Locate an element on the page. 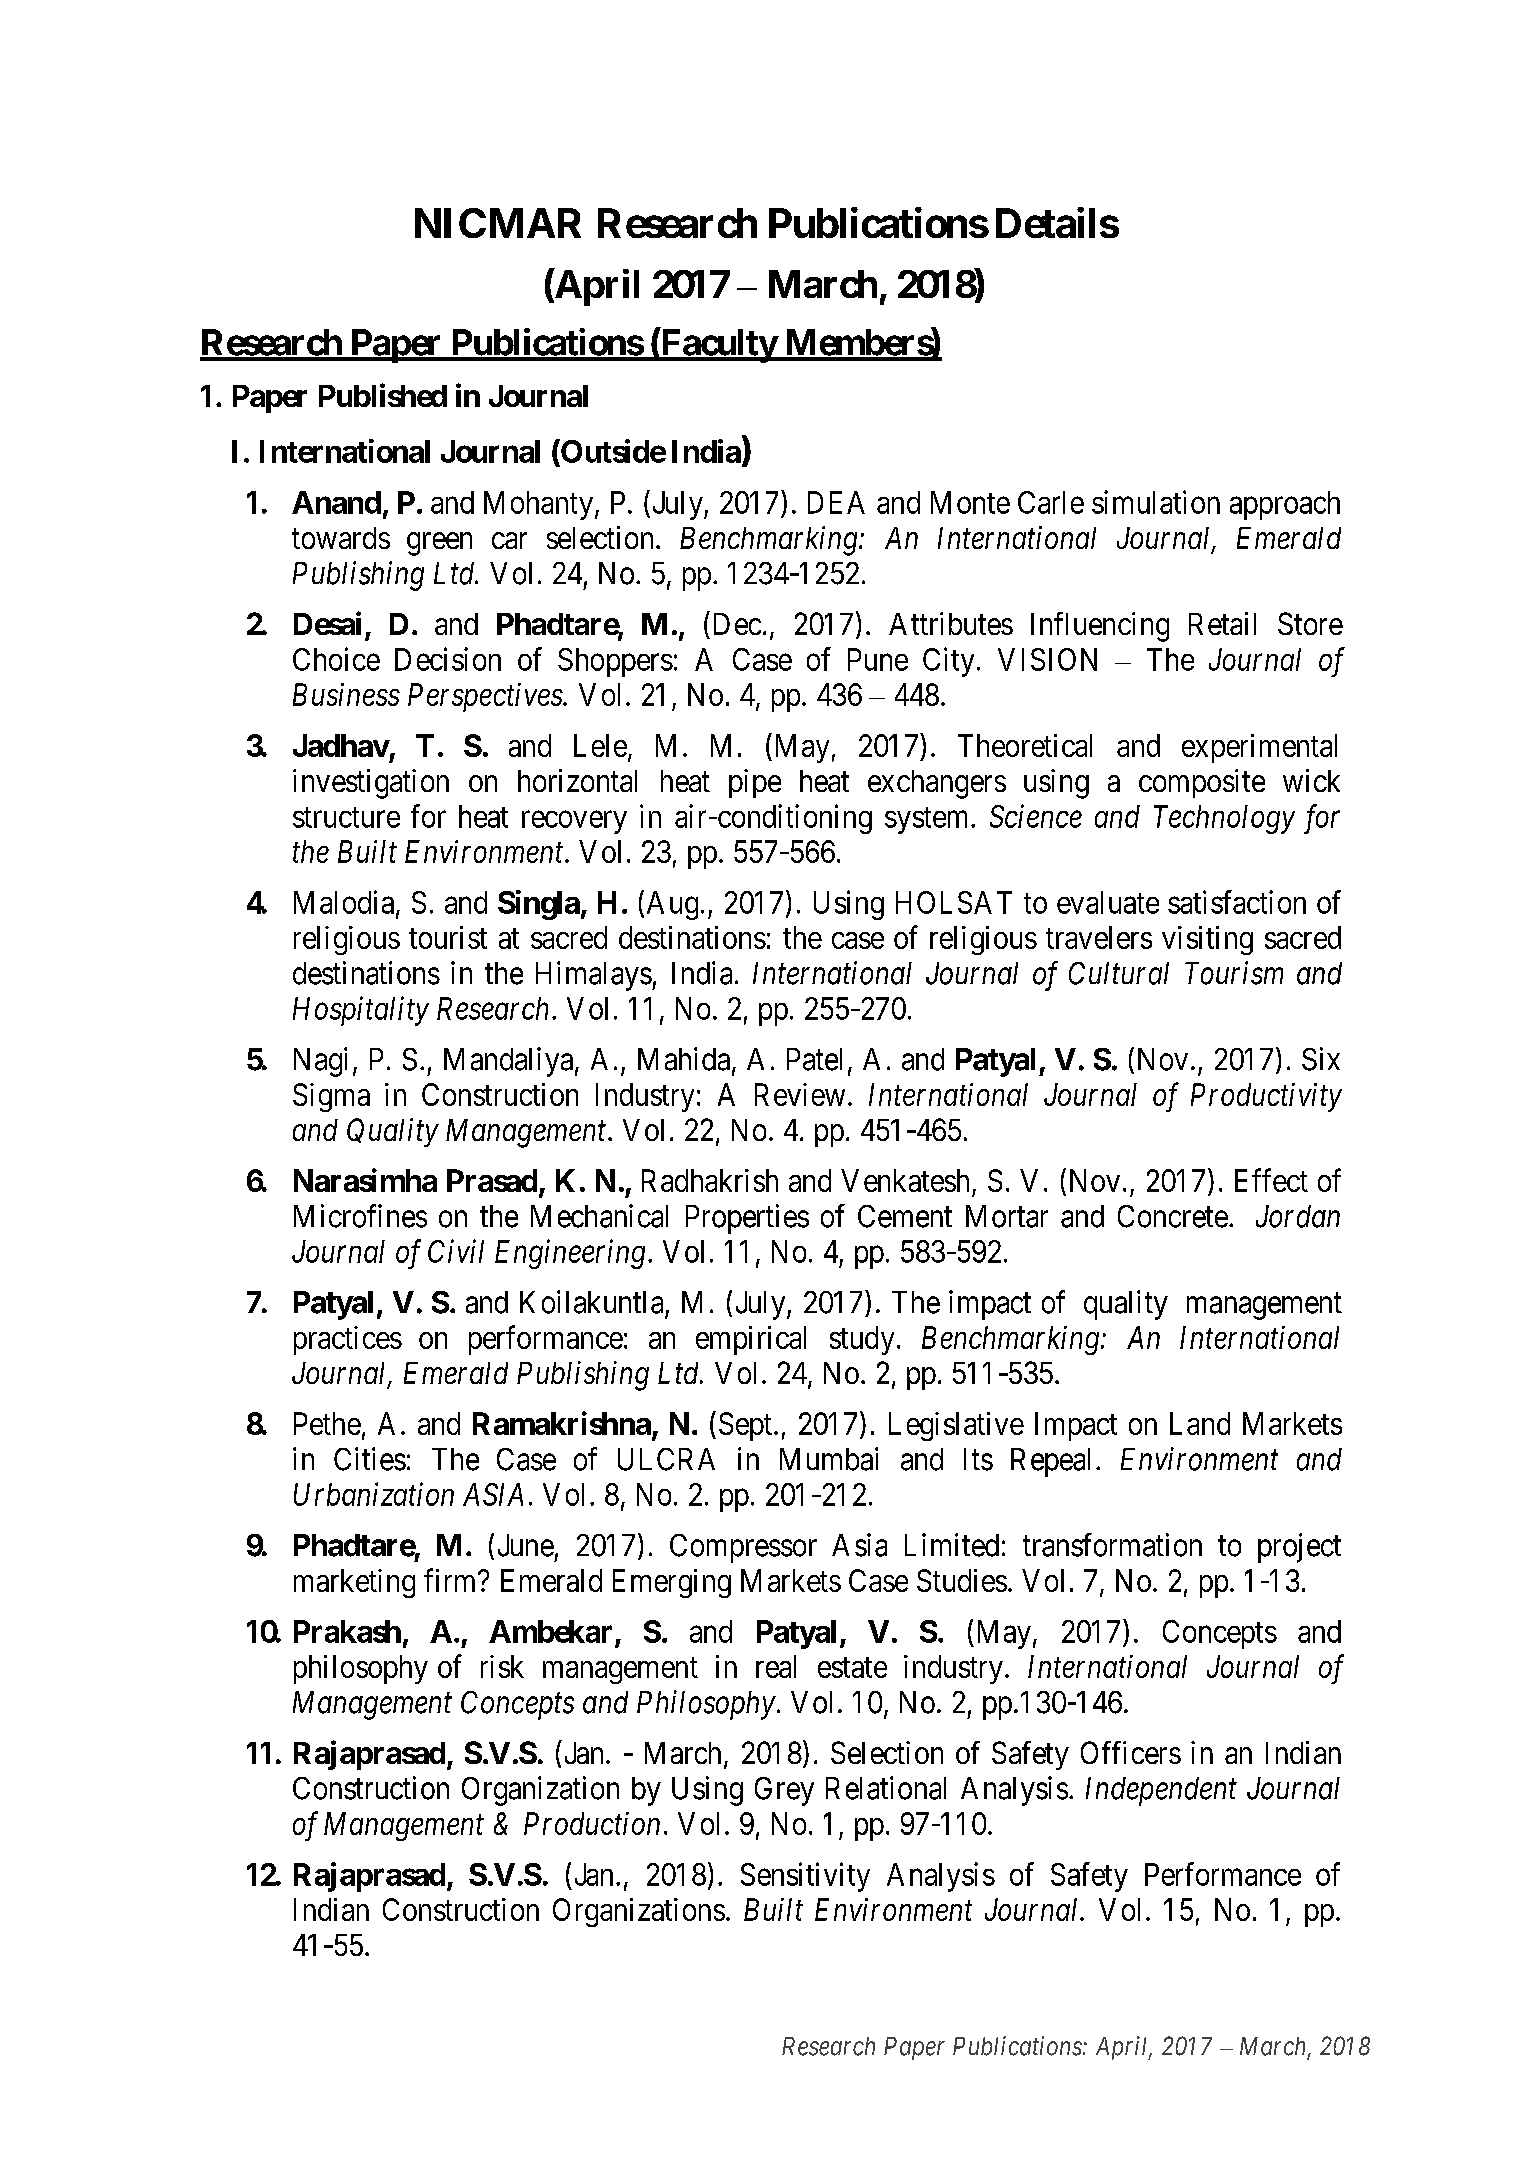 The image size is (1526, 2157). Review is located at coordinates (800, 1094).
